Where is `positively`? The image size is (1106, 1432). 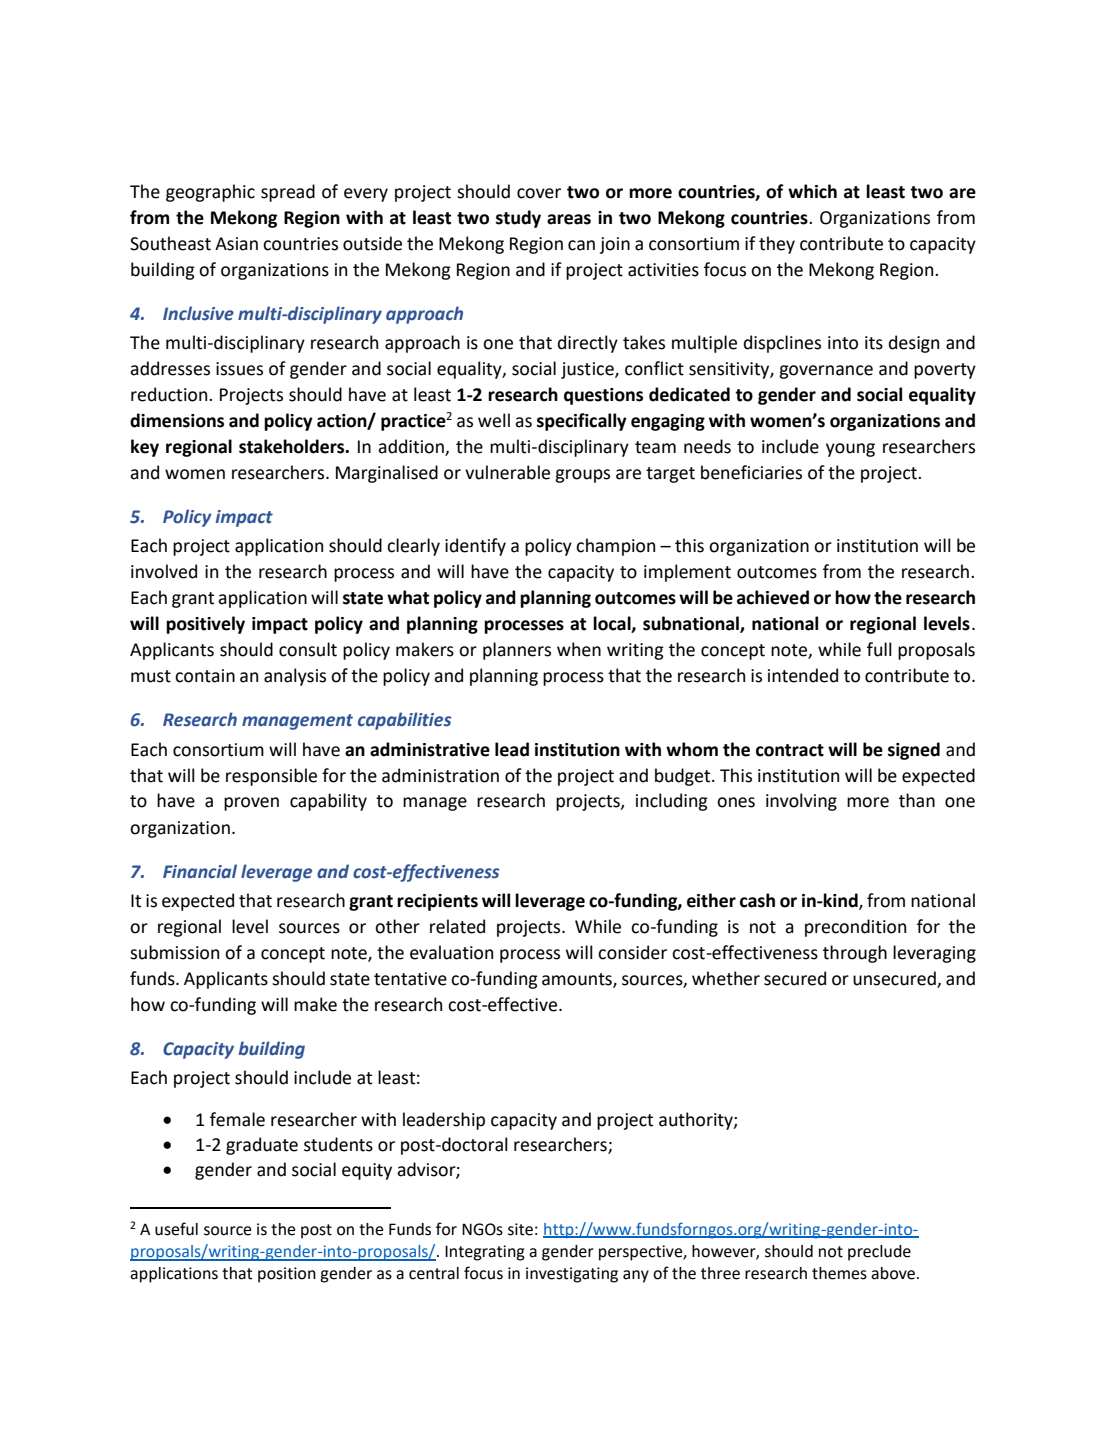
positively is located at coordinates (205, 625).
